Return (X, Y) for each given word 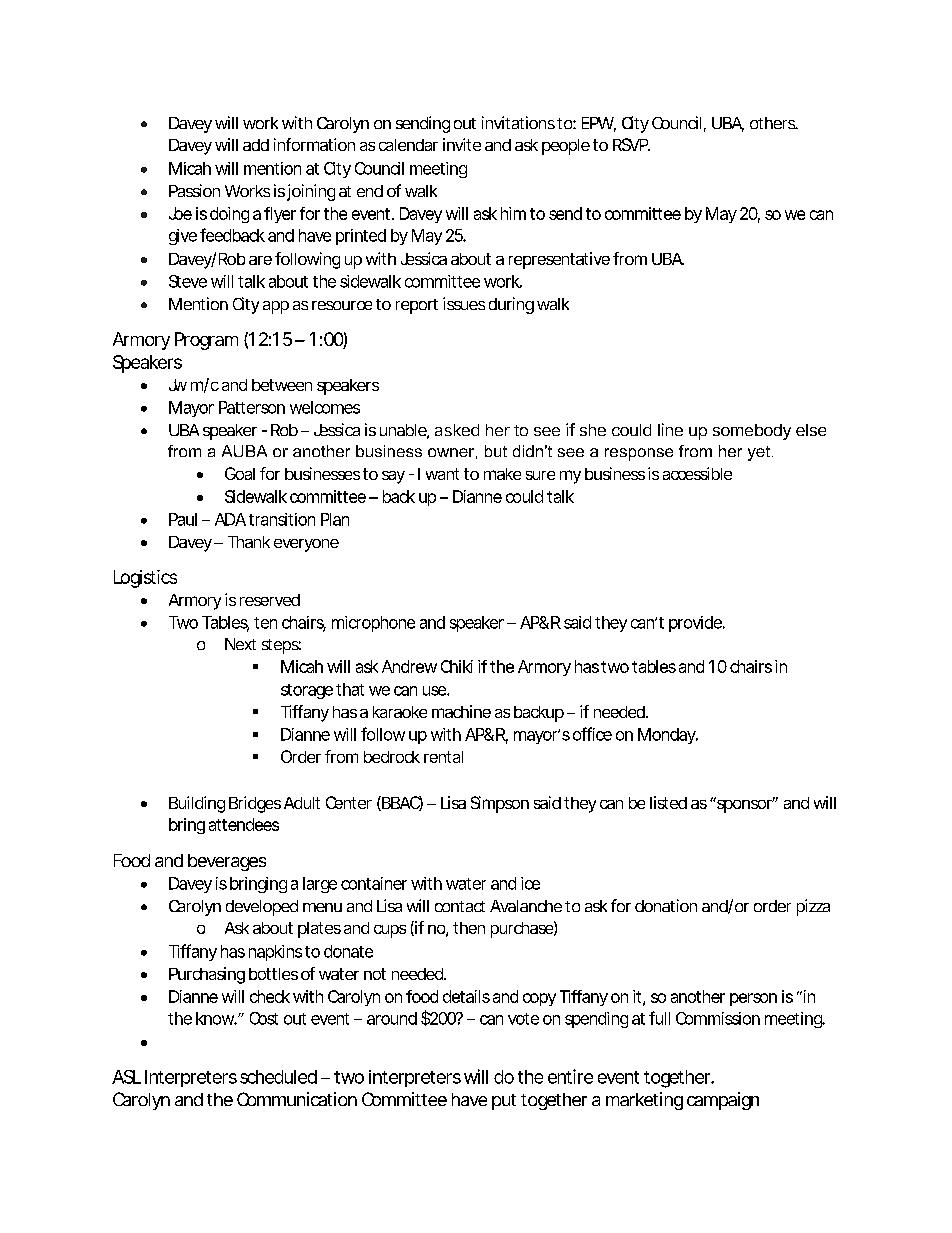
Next (240, 644)
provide (696, 624)
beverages (227, 862)
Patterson (252, 407)
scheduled (278, 1077)
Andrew (409, 666)
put (504, 1102)
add (256, 145)
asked (457, 430)
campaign (723, 1101)
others (774, 123)
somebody (752, 432)
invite (462, 144)
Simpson (500, 804)
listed (668, 802)
